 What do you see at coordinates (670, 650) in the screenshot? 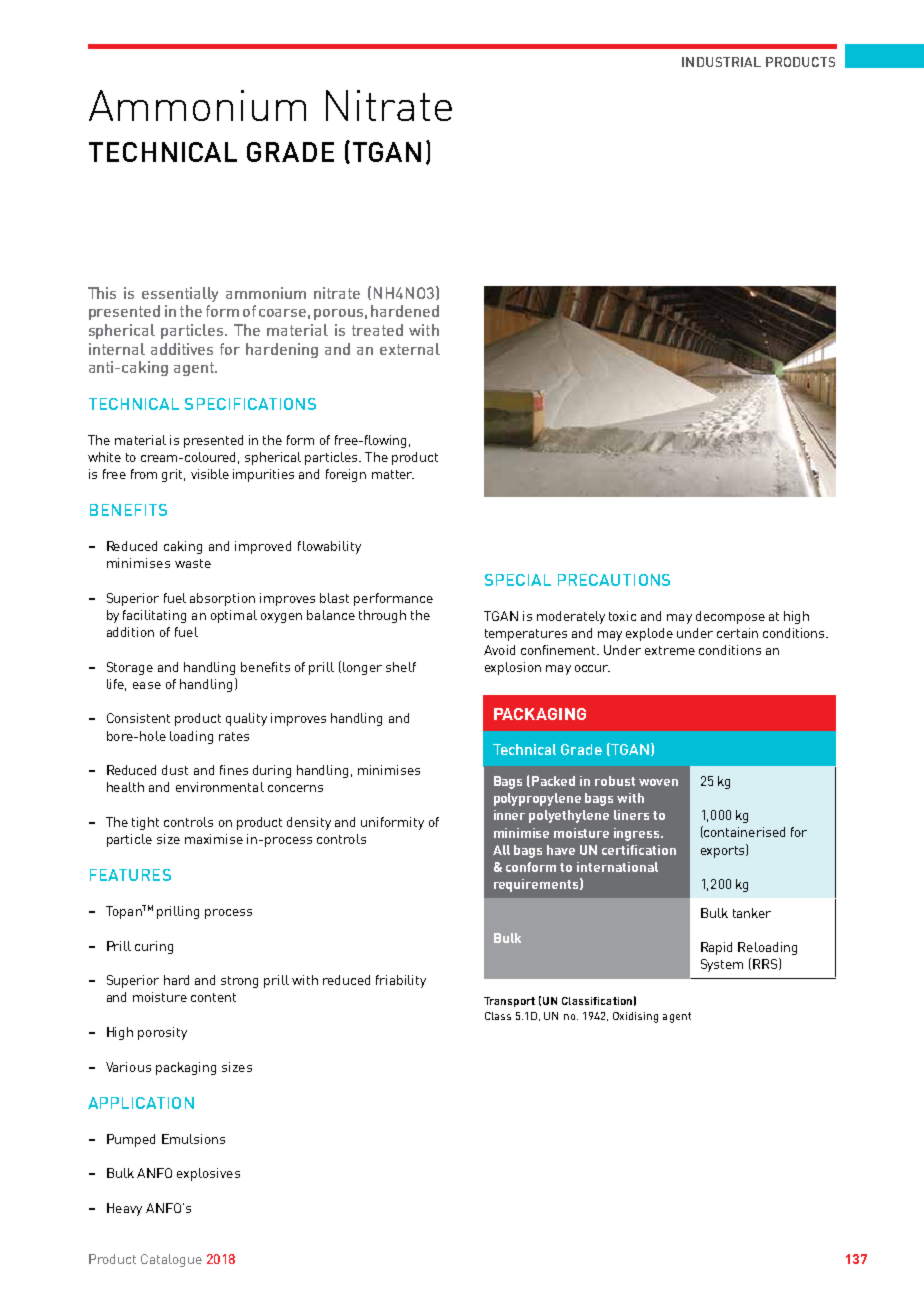
I see `extreme` at bounding box center [670, 650].
